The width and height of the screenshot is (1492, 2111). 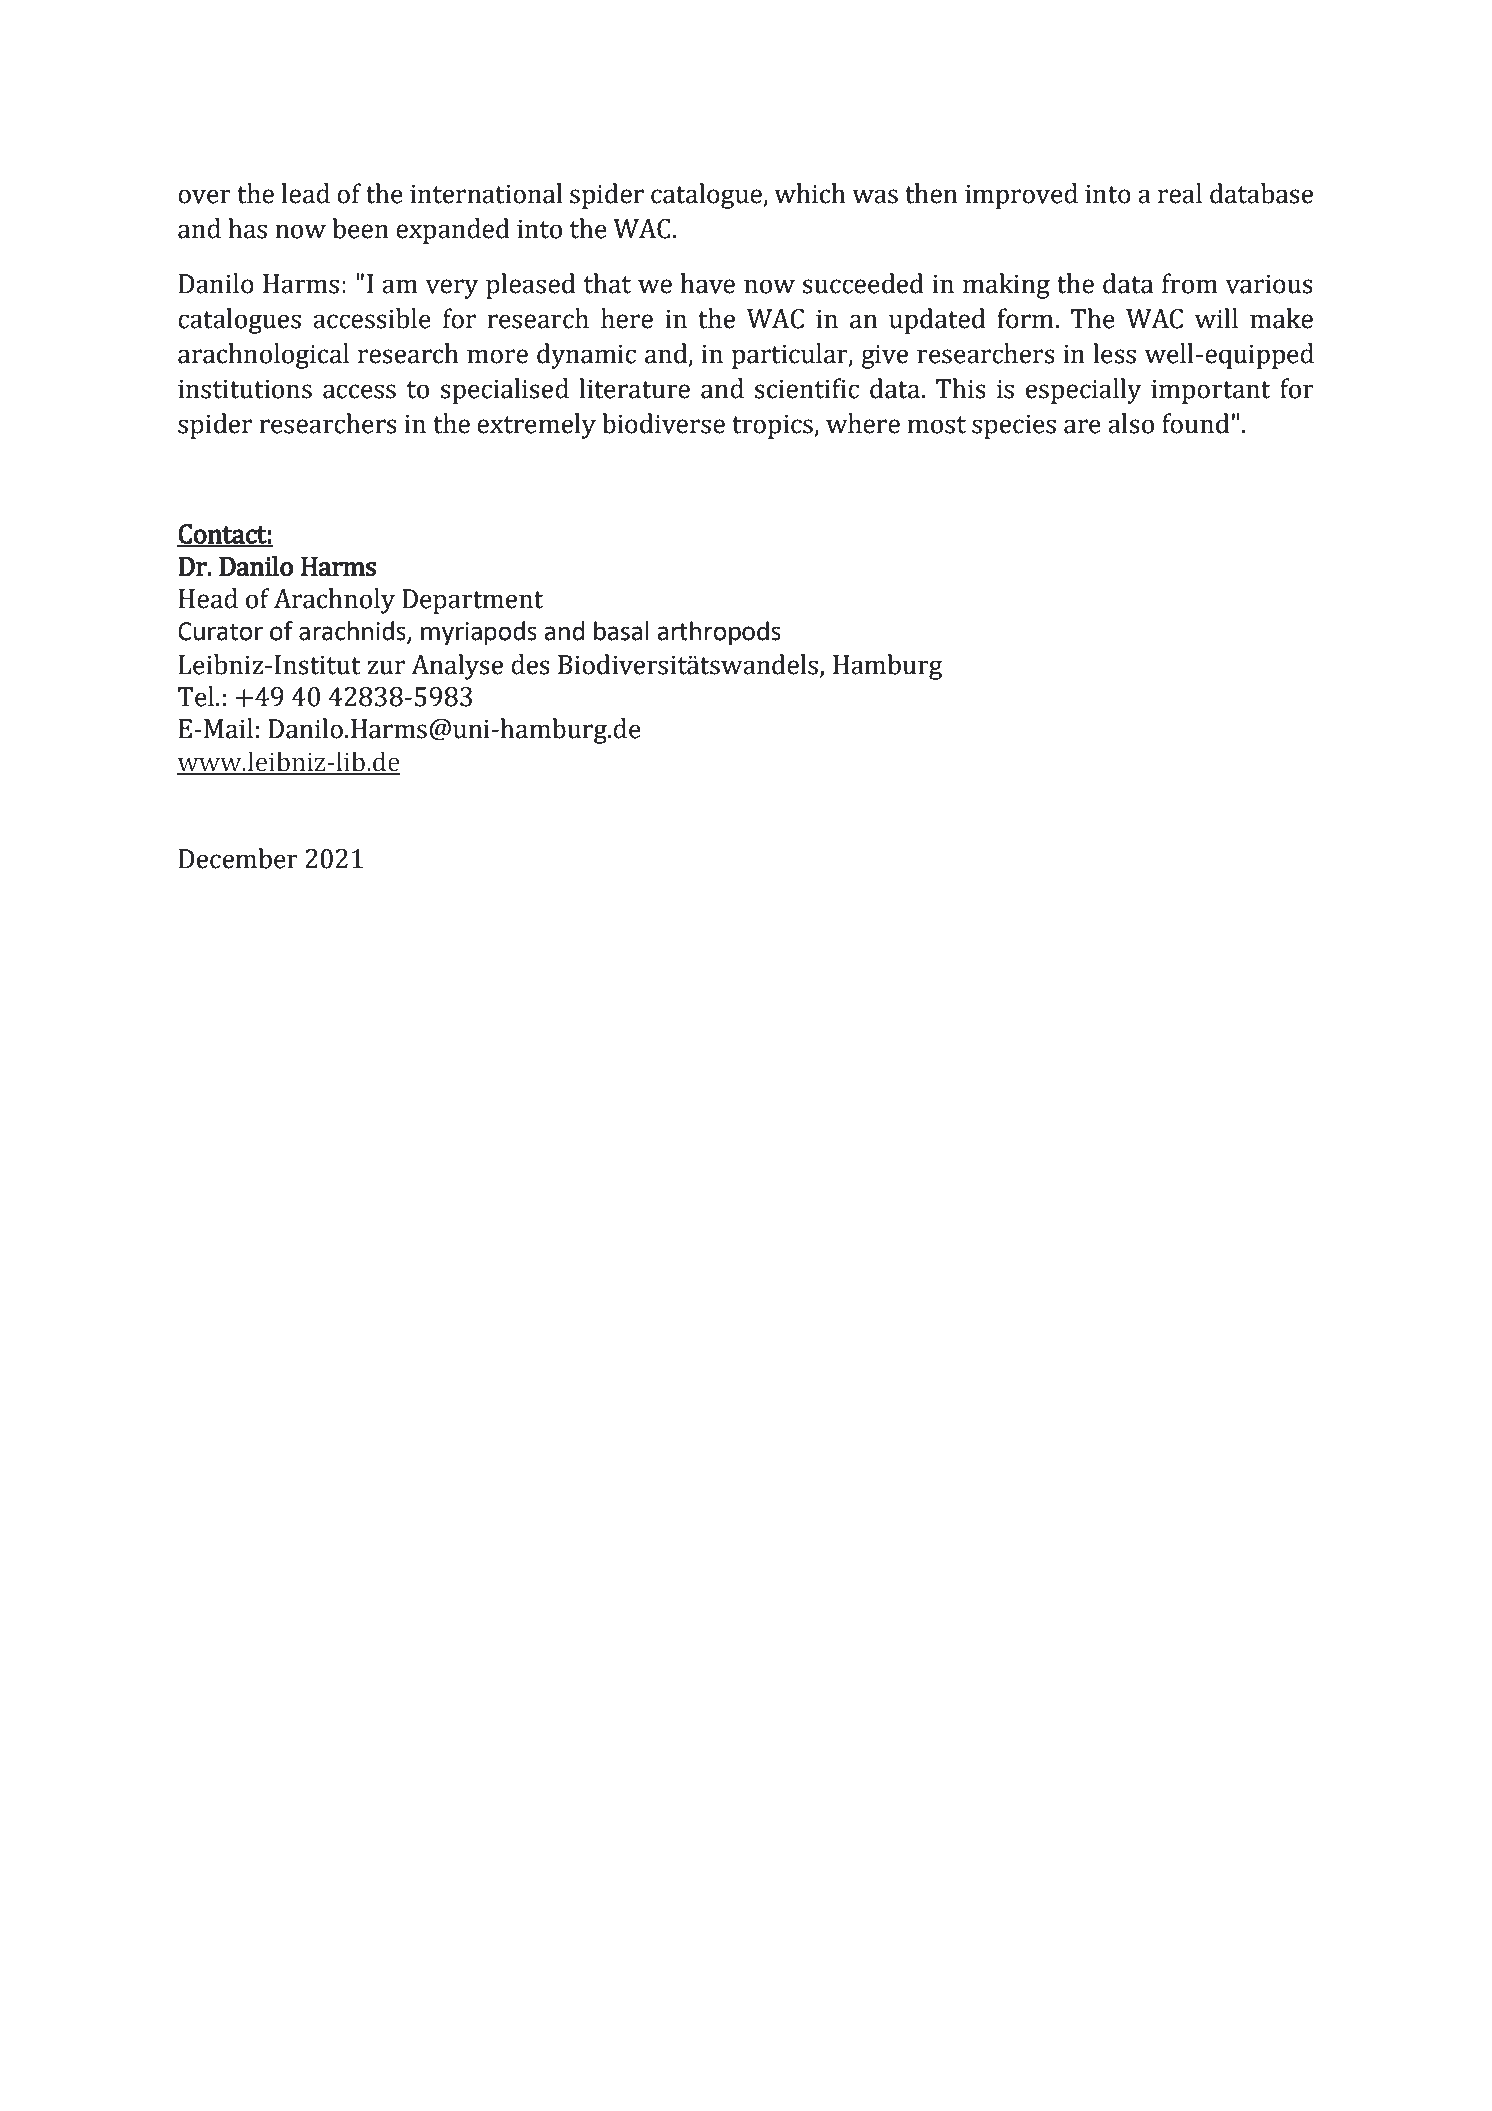 What do you see at coordinates (1082, 426) in the screenshot?
I see `are` at bounding box center [1082, 426].
